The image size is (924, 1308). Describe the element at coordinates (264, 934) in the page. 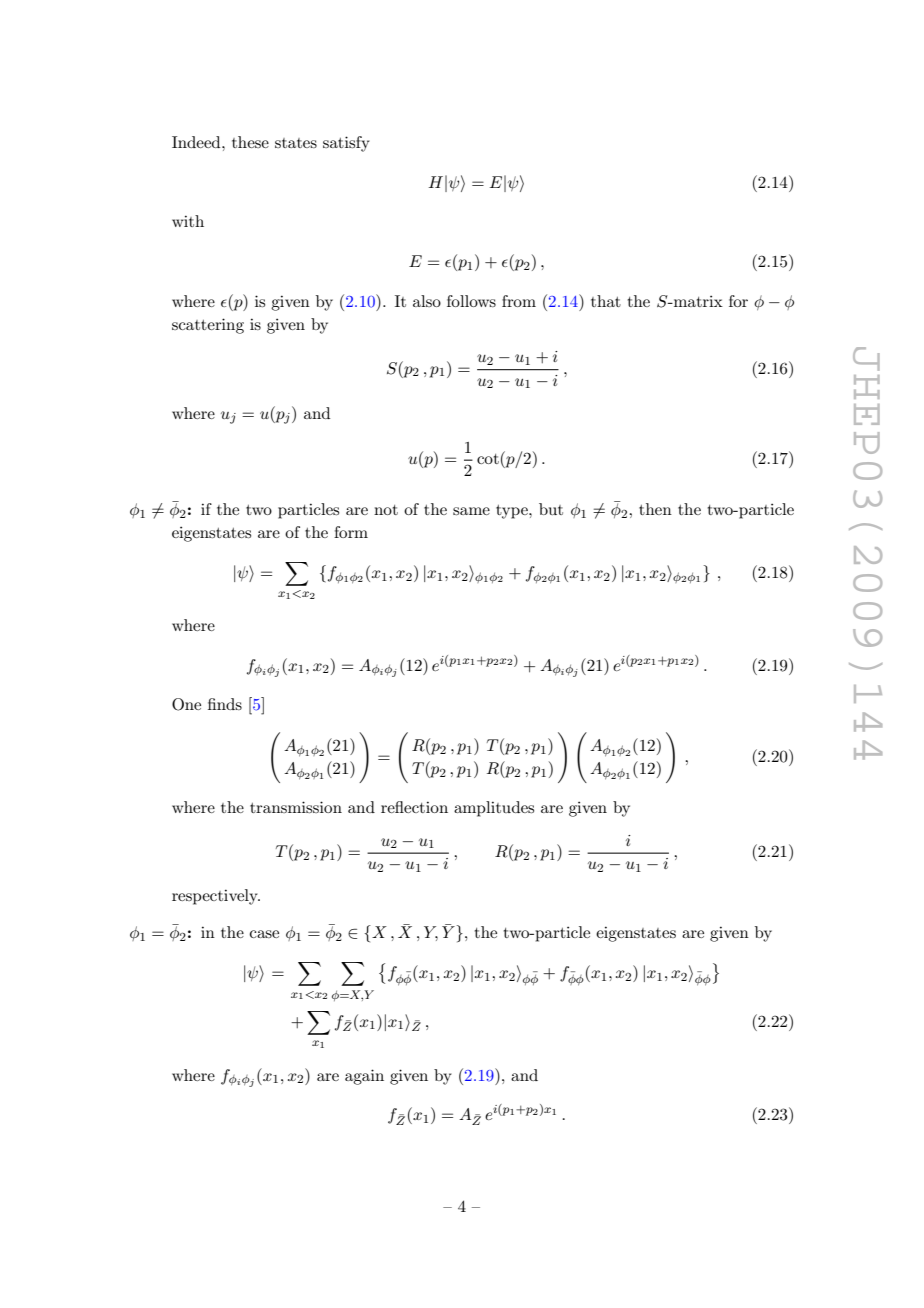

I see `case` at that location.
